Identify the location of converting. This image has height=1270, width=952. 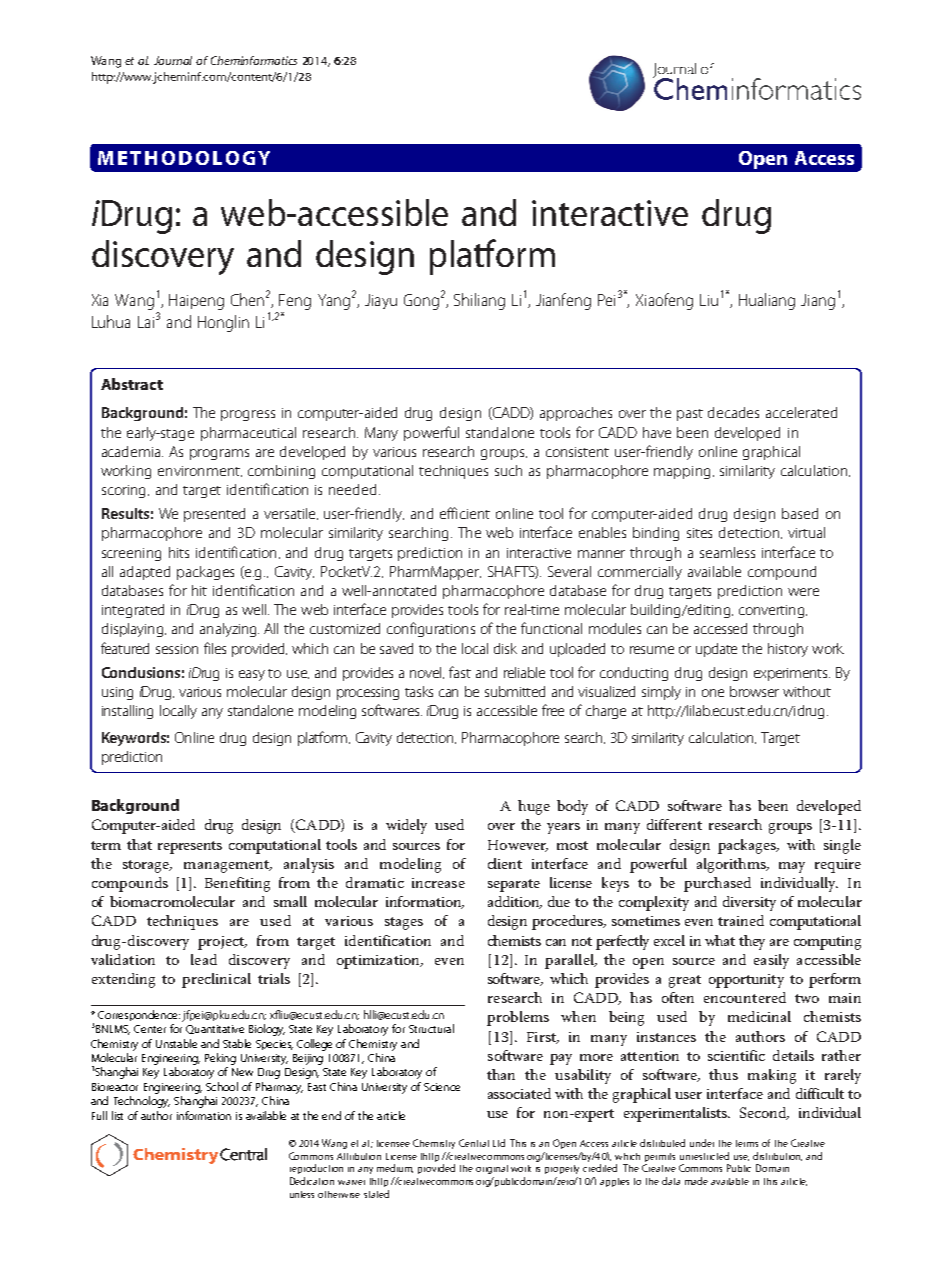
(773, 611).
